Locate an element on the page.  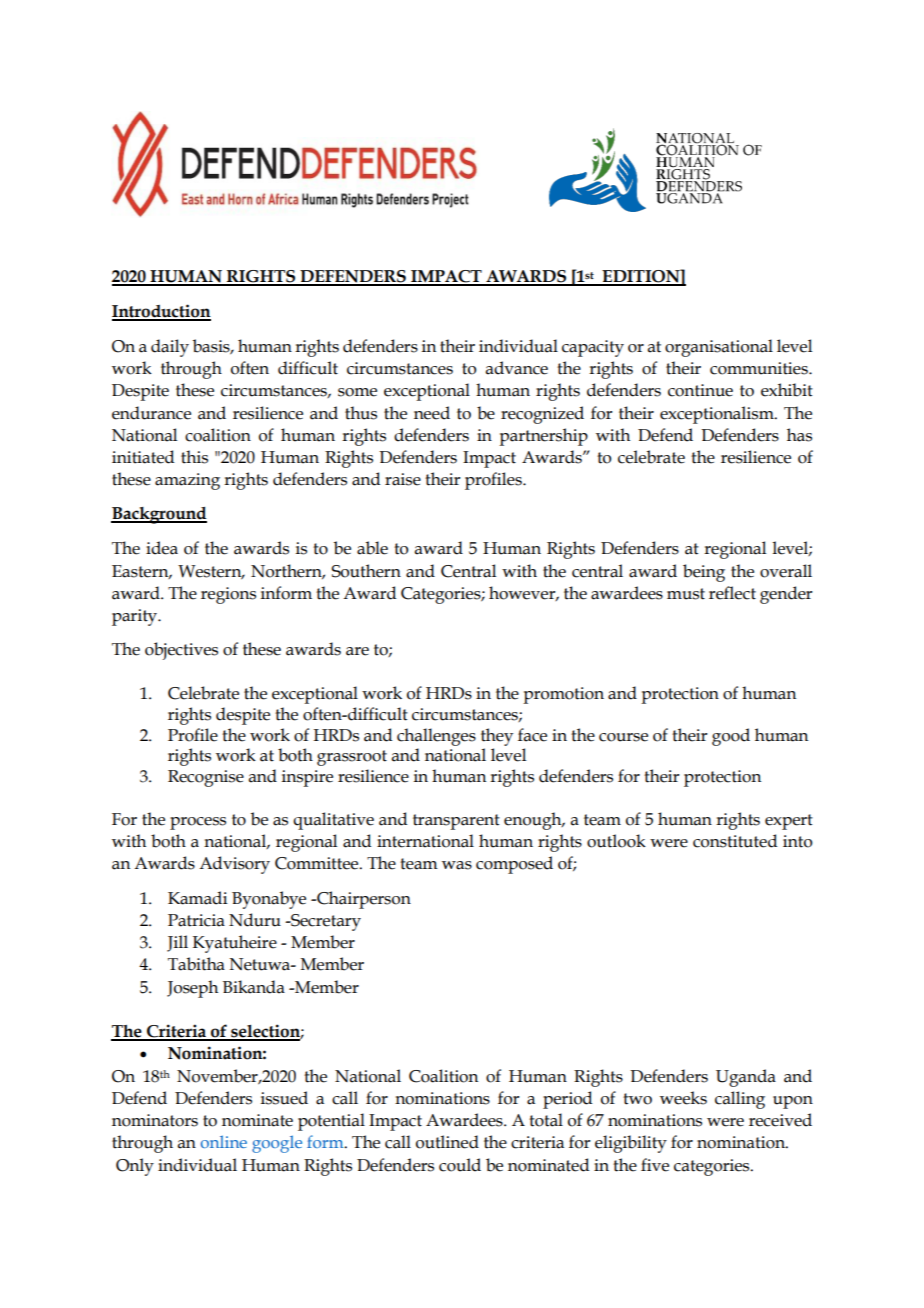
advance is located at coordinates (517, 368).
